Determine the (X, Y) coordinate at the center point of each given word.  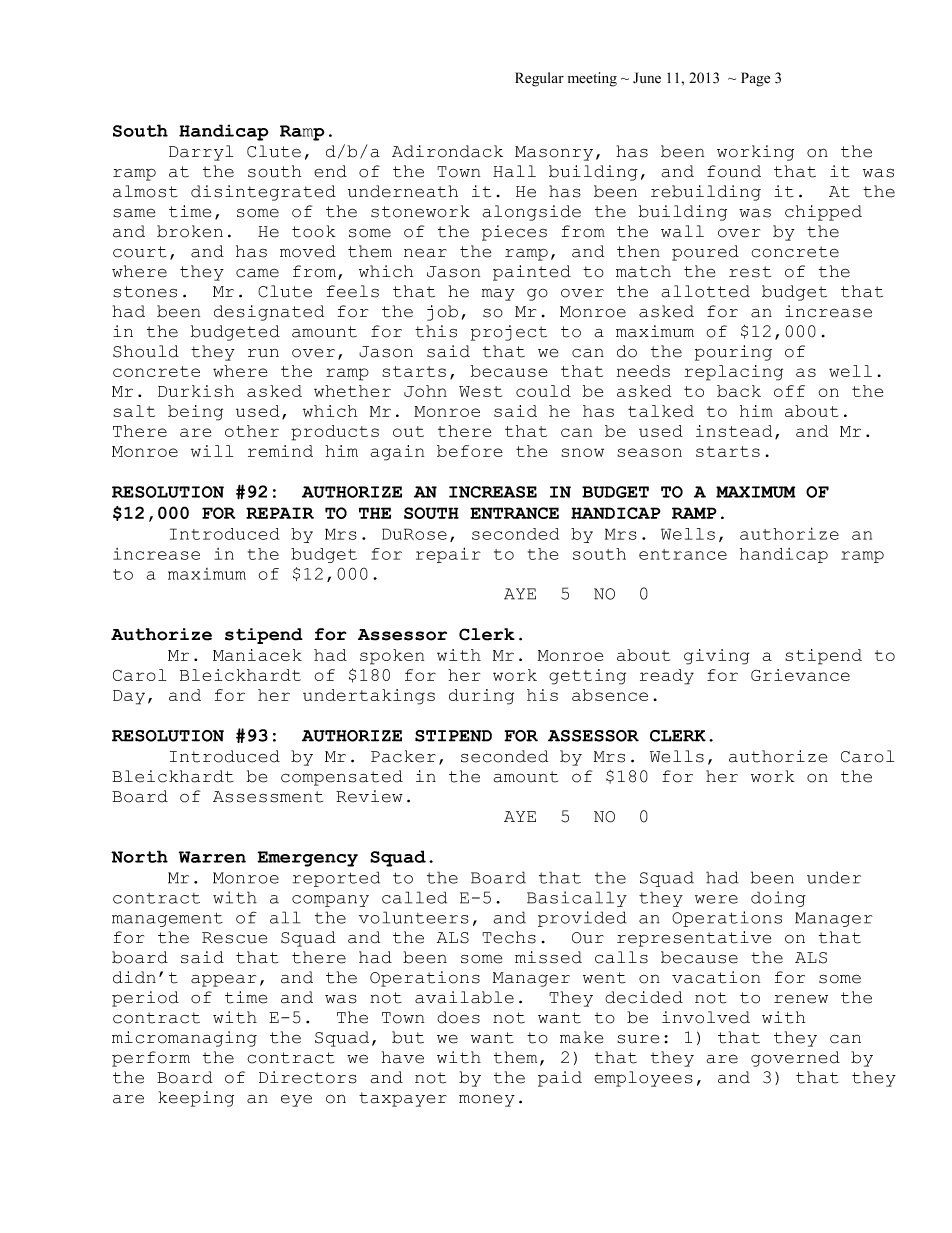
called (414, 897)
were (716, 899)
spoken (392, 657)
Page (755, 79)
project (509, 333)
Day (129, 697)
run (263, 353)
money (487, 1100)
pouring (733, 353)
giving (717, 657)
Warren (212, 857)
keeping (196, 1099)
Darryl (201, 153)
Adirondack (447, 151)
